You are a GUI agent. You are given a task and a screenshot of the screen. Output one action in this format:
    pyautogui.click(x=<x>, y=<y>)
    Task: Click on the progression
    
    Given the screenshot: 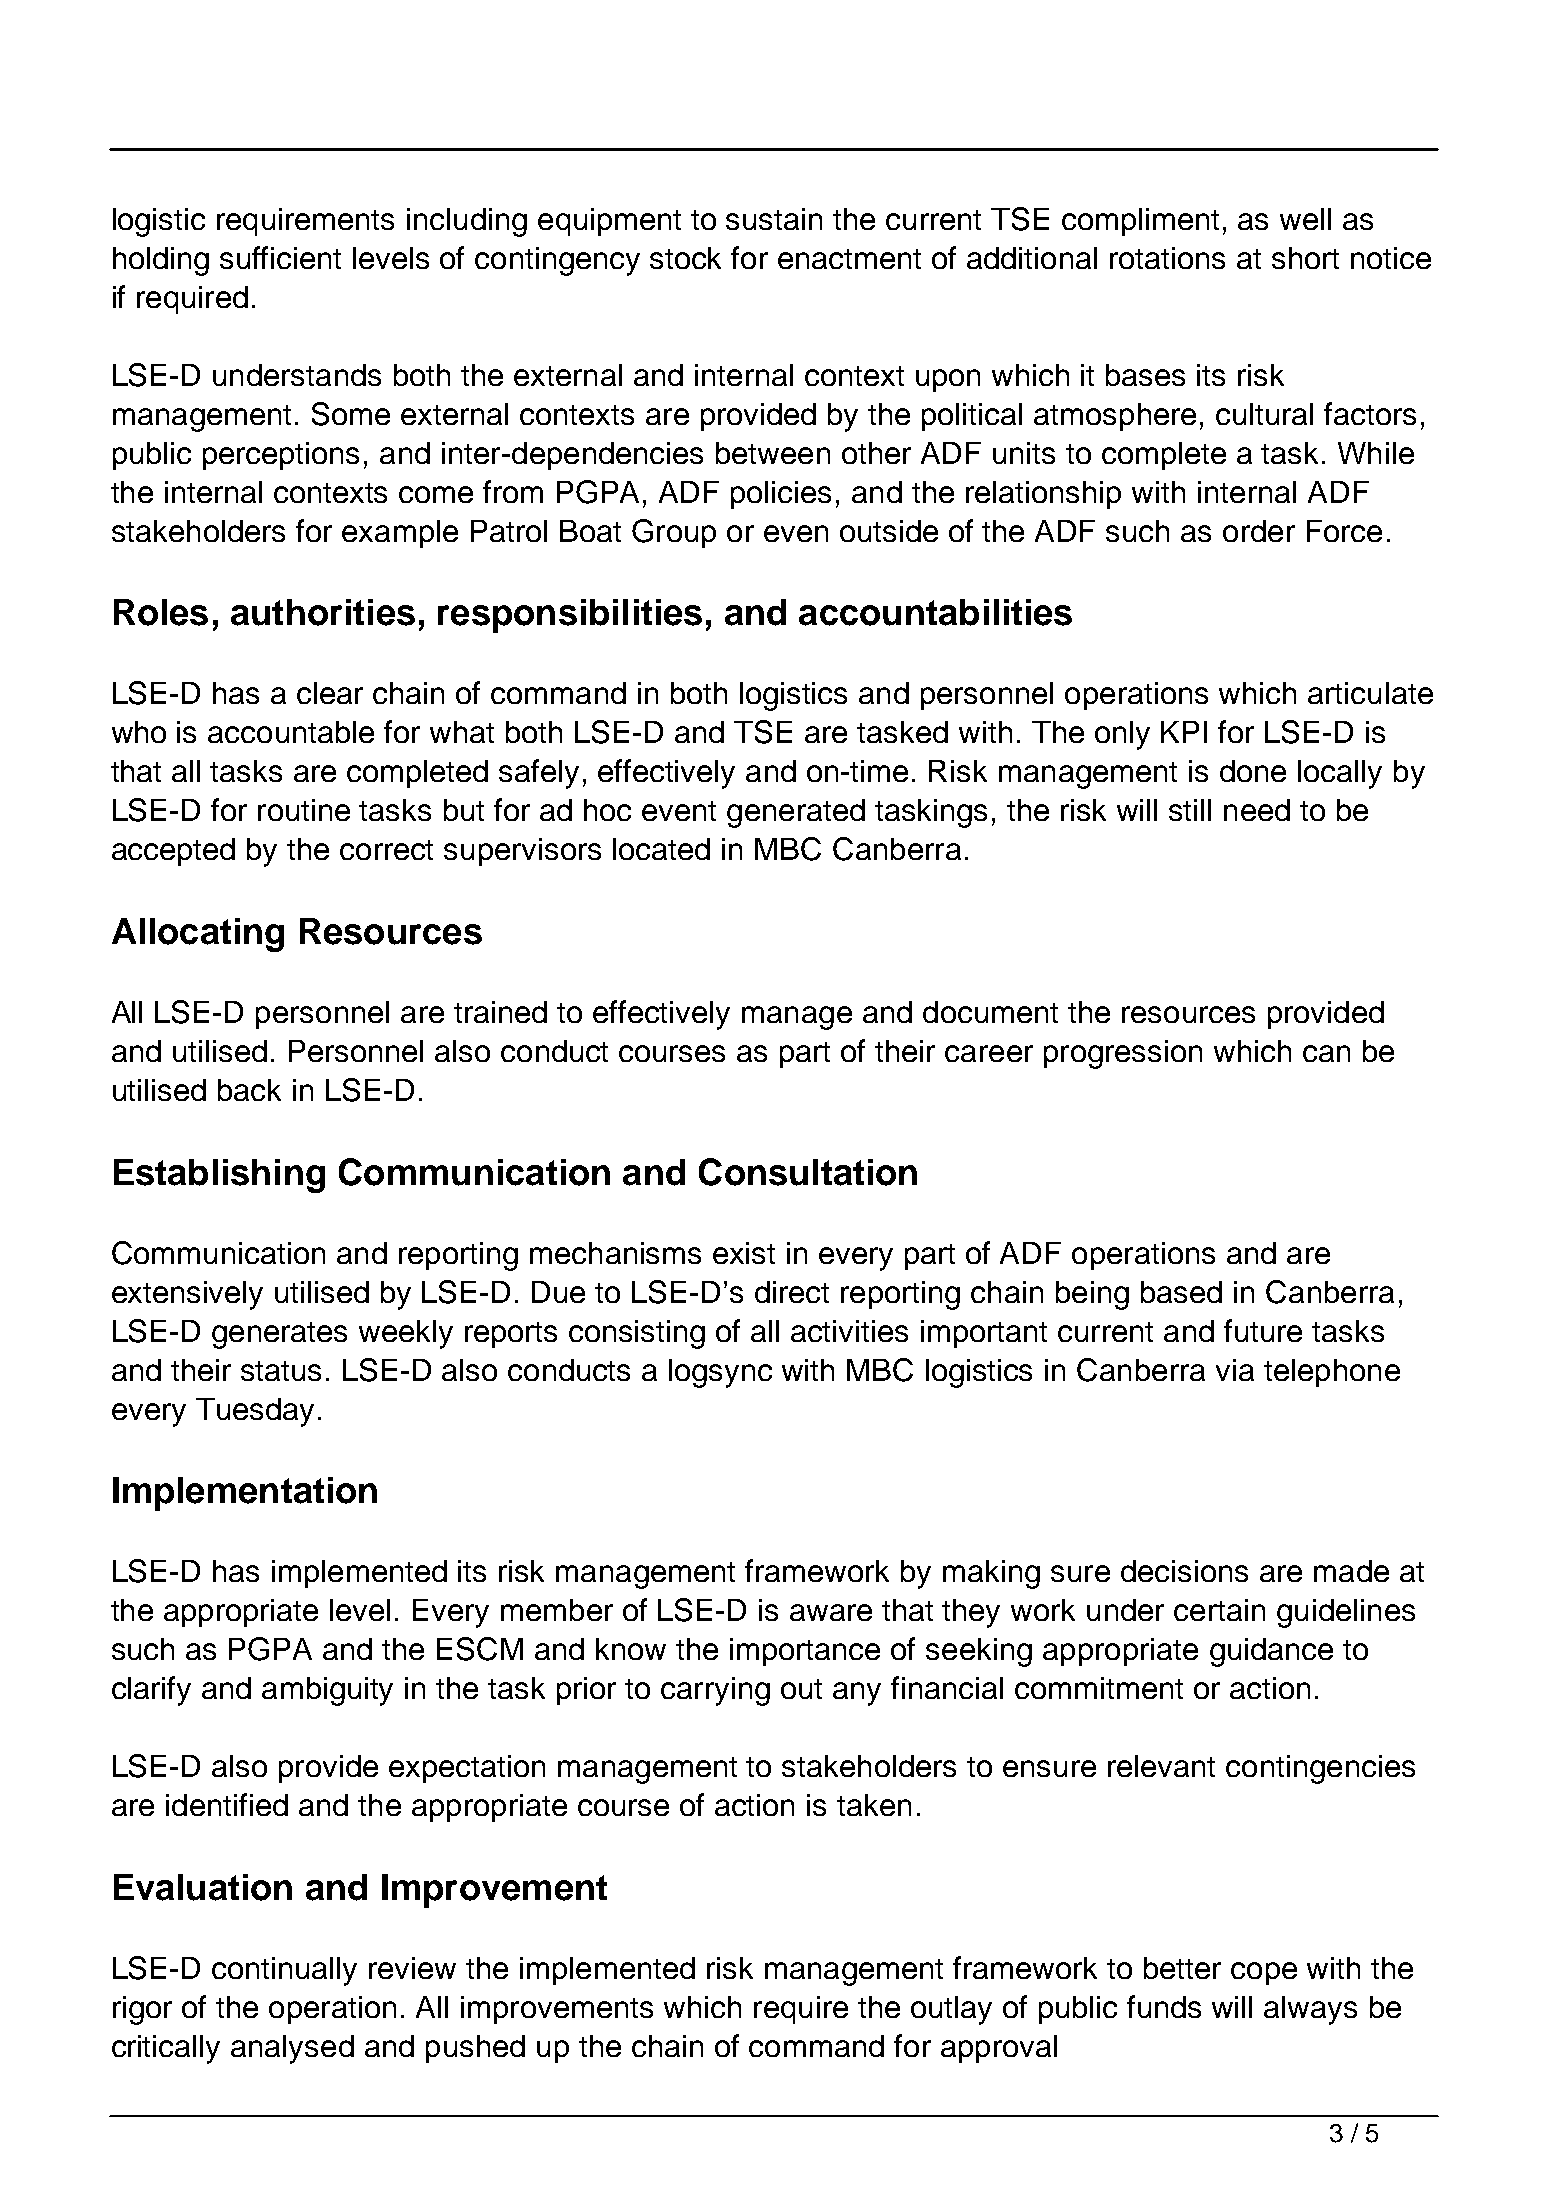 What is the action you would take?
    pyautogui.click(x=1123, y=1054)
